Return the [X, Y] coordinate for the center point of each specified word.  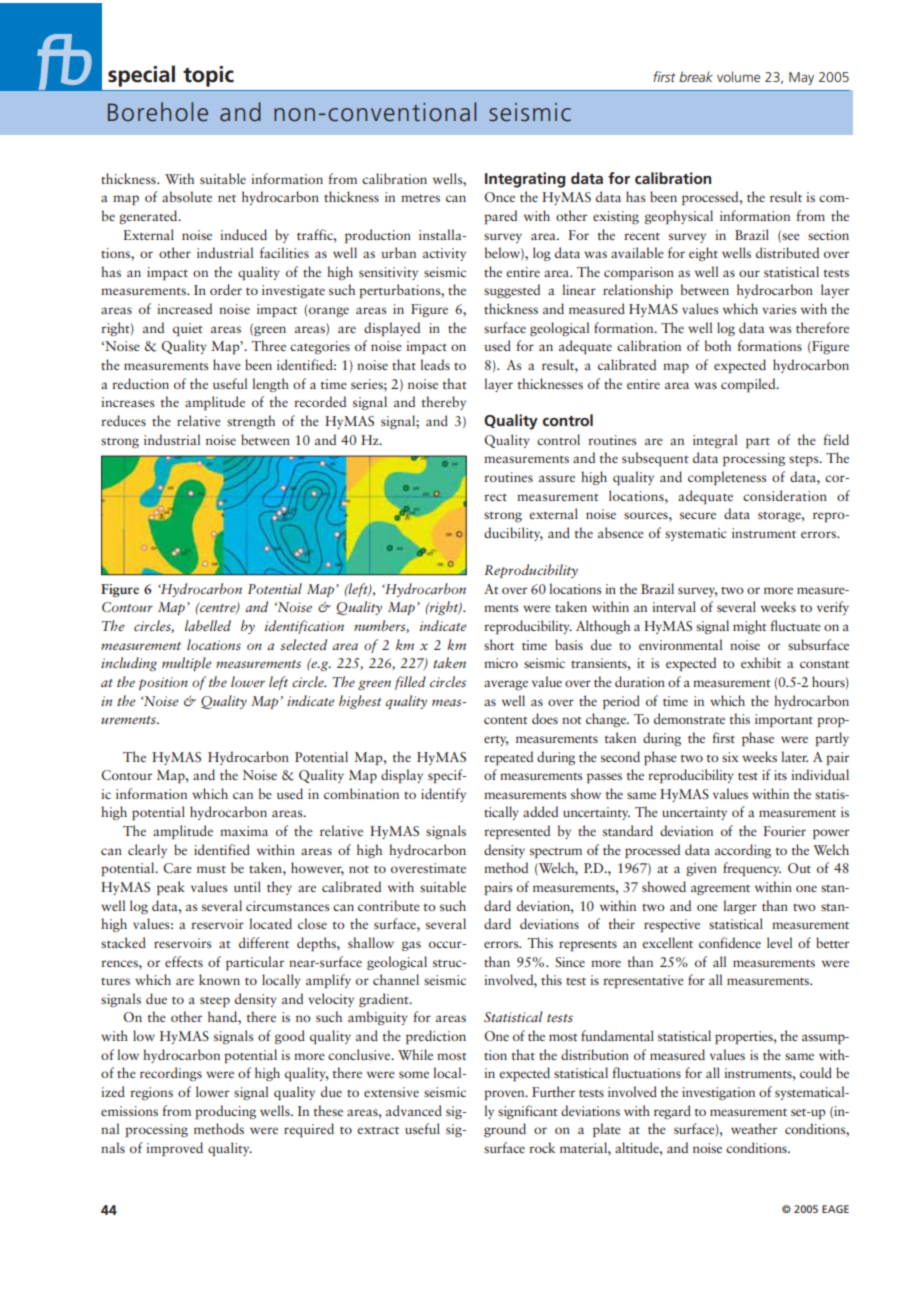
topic [208, 76]
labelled [208, 625]
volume [738, 76]
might [750, 627]
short [499, 644]
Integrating [525, 180]
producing [225, 1112]
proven [505, 1095]
